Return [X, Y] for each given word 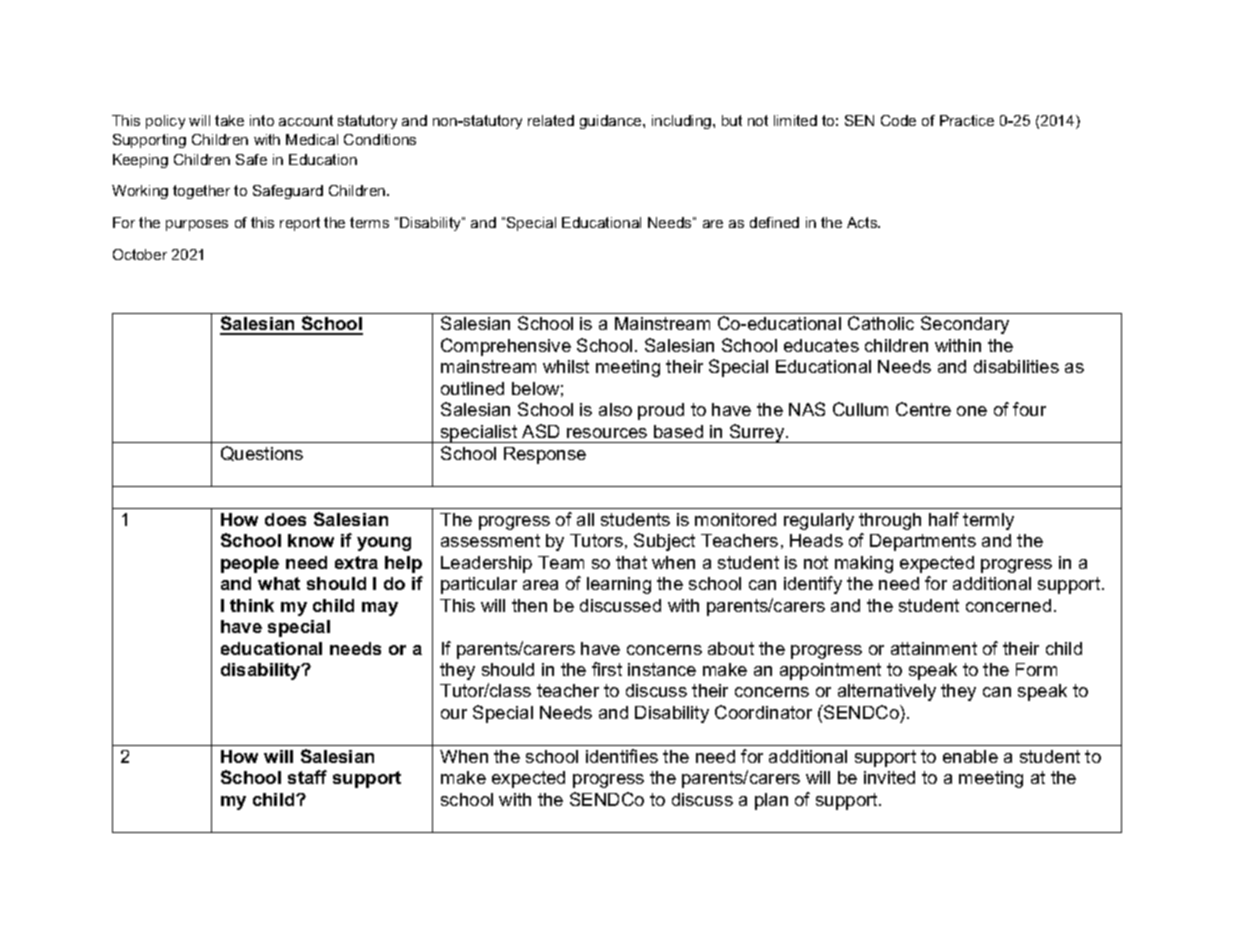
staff [307, 777]
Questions [262, 453]
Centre [923, 409]
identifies [622, 756]
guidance [612, 122]
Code [898, 120]
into [262, 120]
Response [545, 455]
